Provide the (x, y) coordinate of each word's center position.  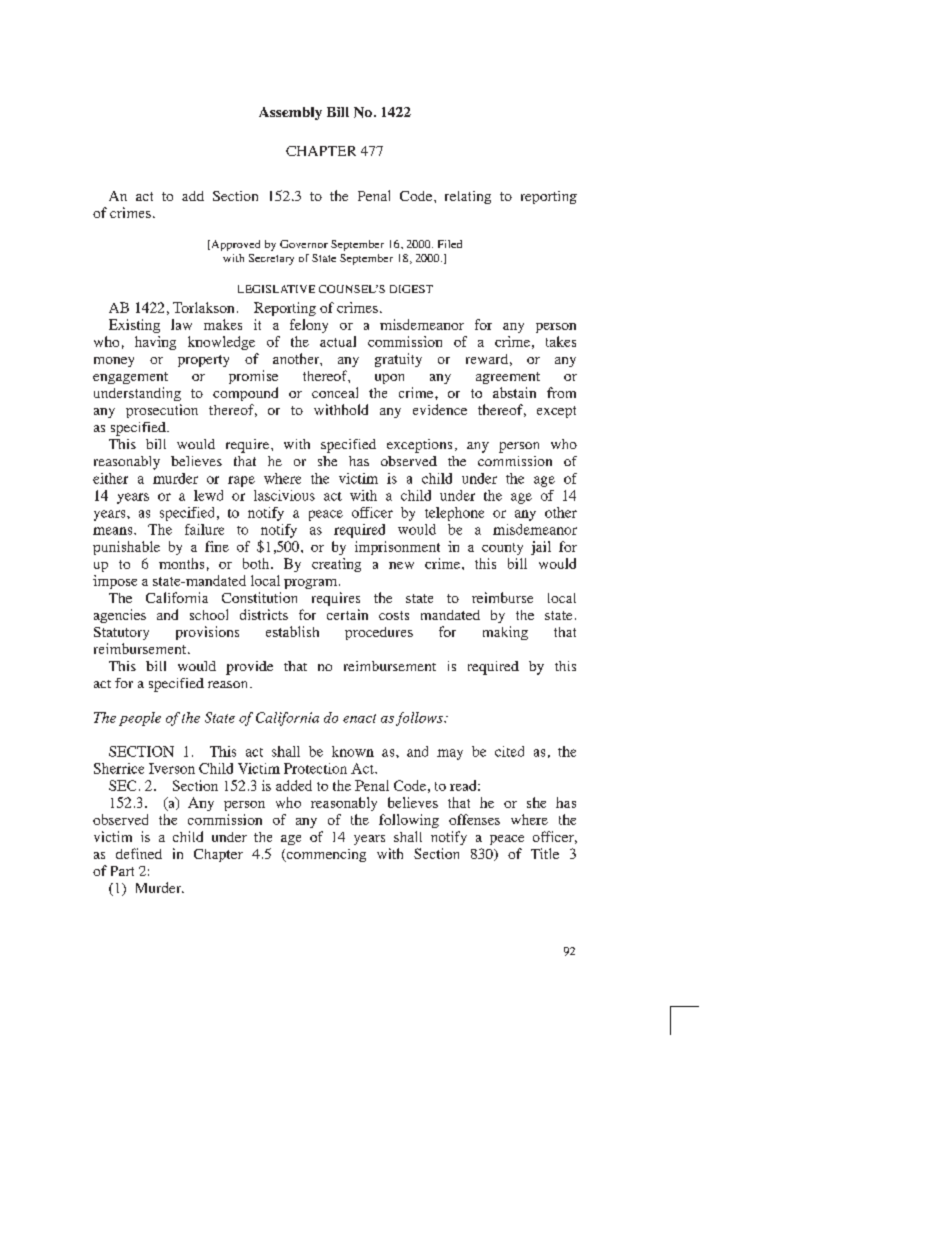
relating (468, 197)
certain (347, 614)
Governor (304, 244)
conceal (335, 392)
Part (122, 871)
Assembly (290, 113)
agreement (508, 378)
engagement (130, 378)
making (505, 633)
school (209, 614)
